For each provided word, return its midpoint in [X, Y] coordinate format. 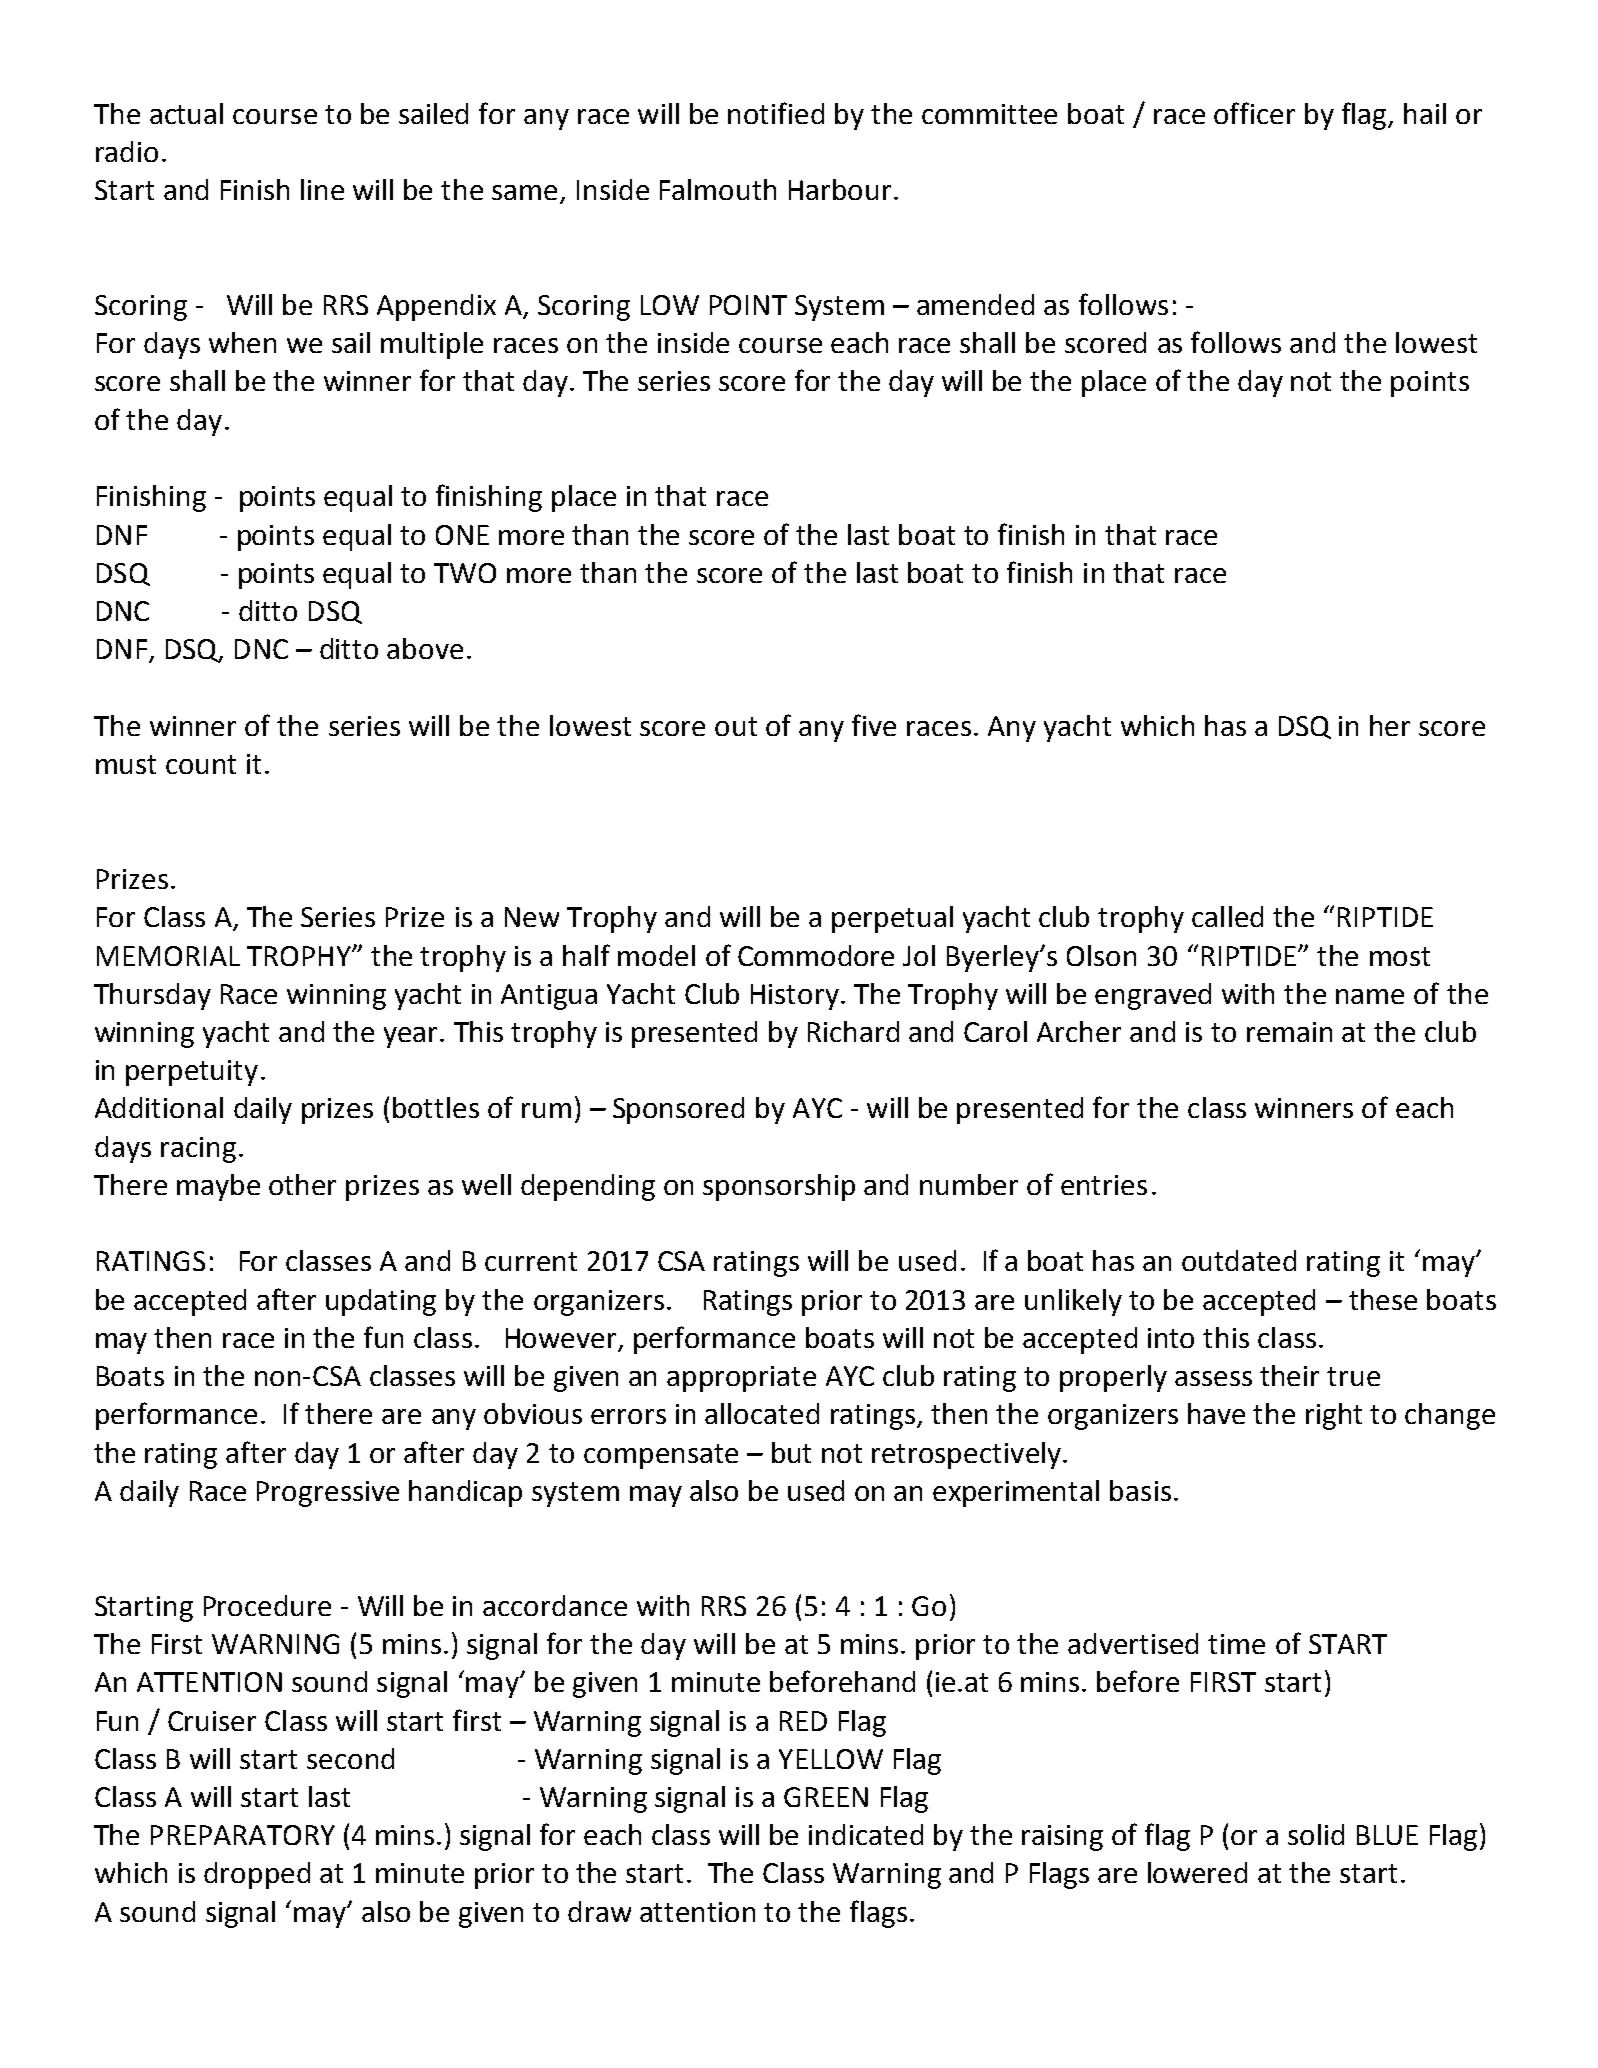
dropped [257, 1875]
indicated [866, 1834]
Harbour [840, 189]
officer [1254, 113]
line [322, 189]
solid [1316, 1834]
